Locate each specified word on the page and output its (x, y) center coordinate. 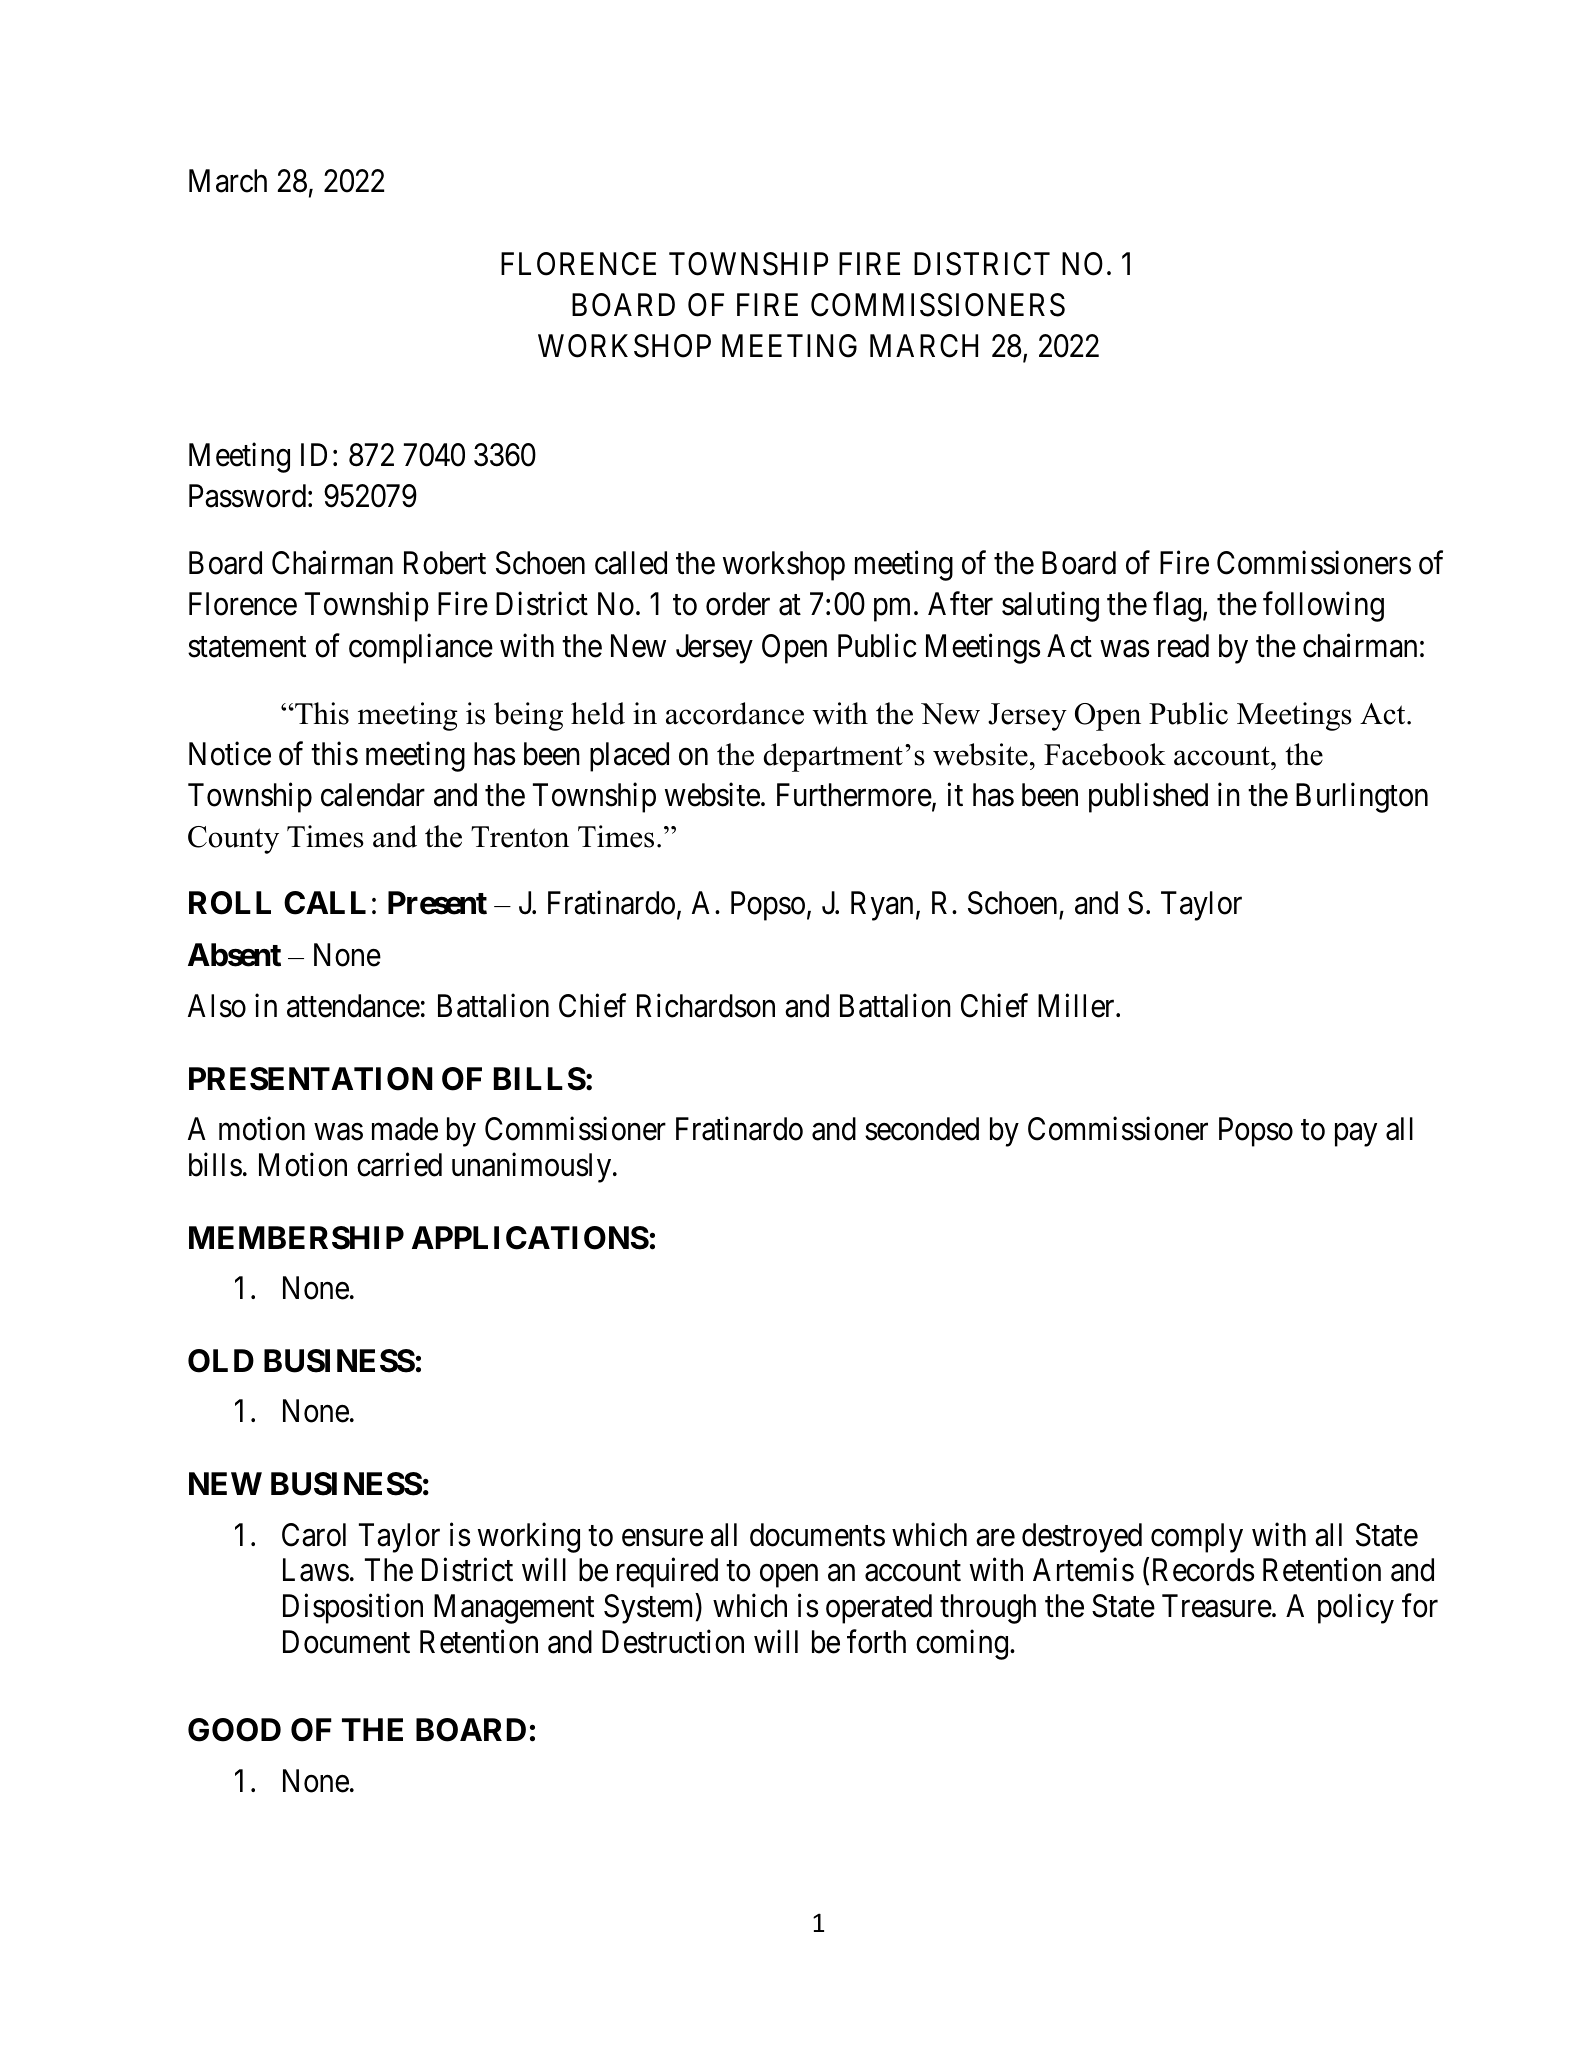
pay (1356, 1135)
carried (399, 1165)
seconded (922, 1129)
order (738, 604)
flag (1177, 607)
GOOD (234, 1730)
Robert (445, 563)
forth (876, 1642)
